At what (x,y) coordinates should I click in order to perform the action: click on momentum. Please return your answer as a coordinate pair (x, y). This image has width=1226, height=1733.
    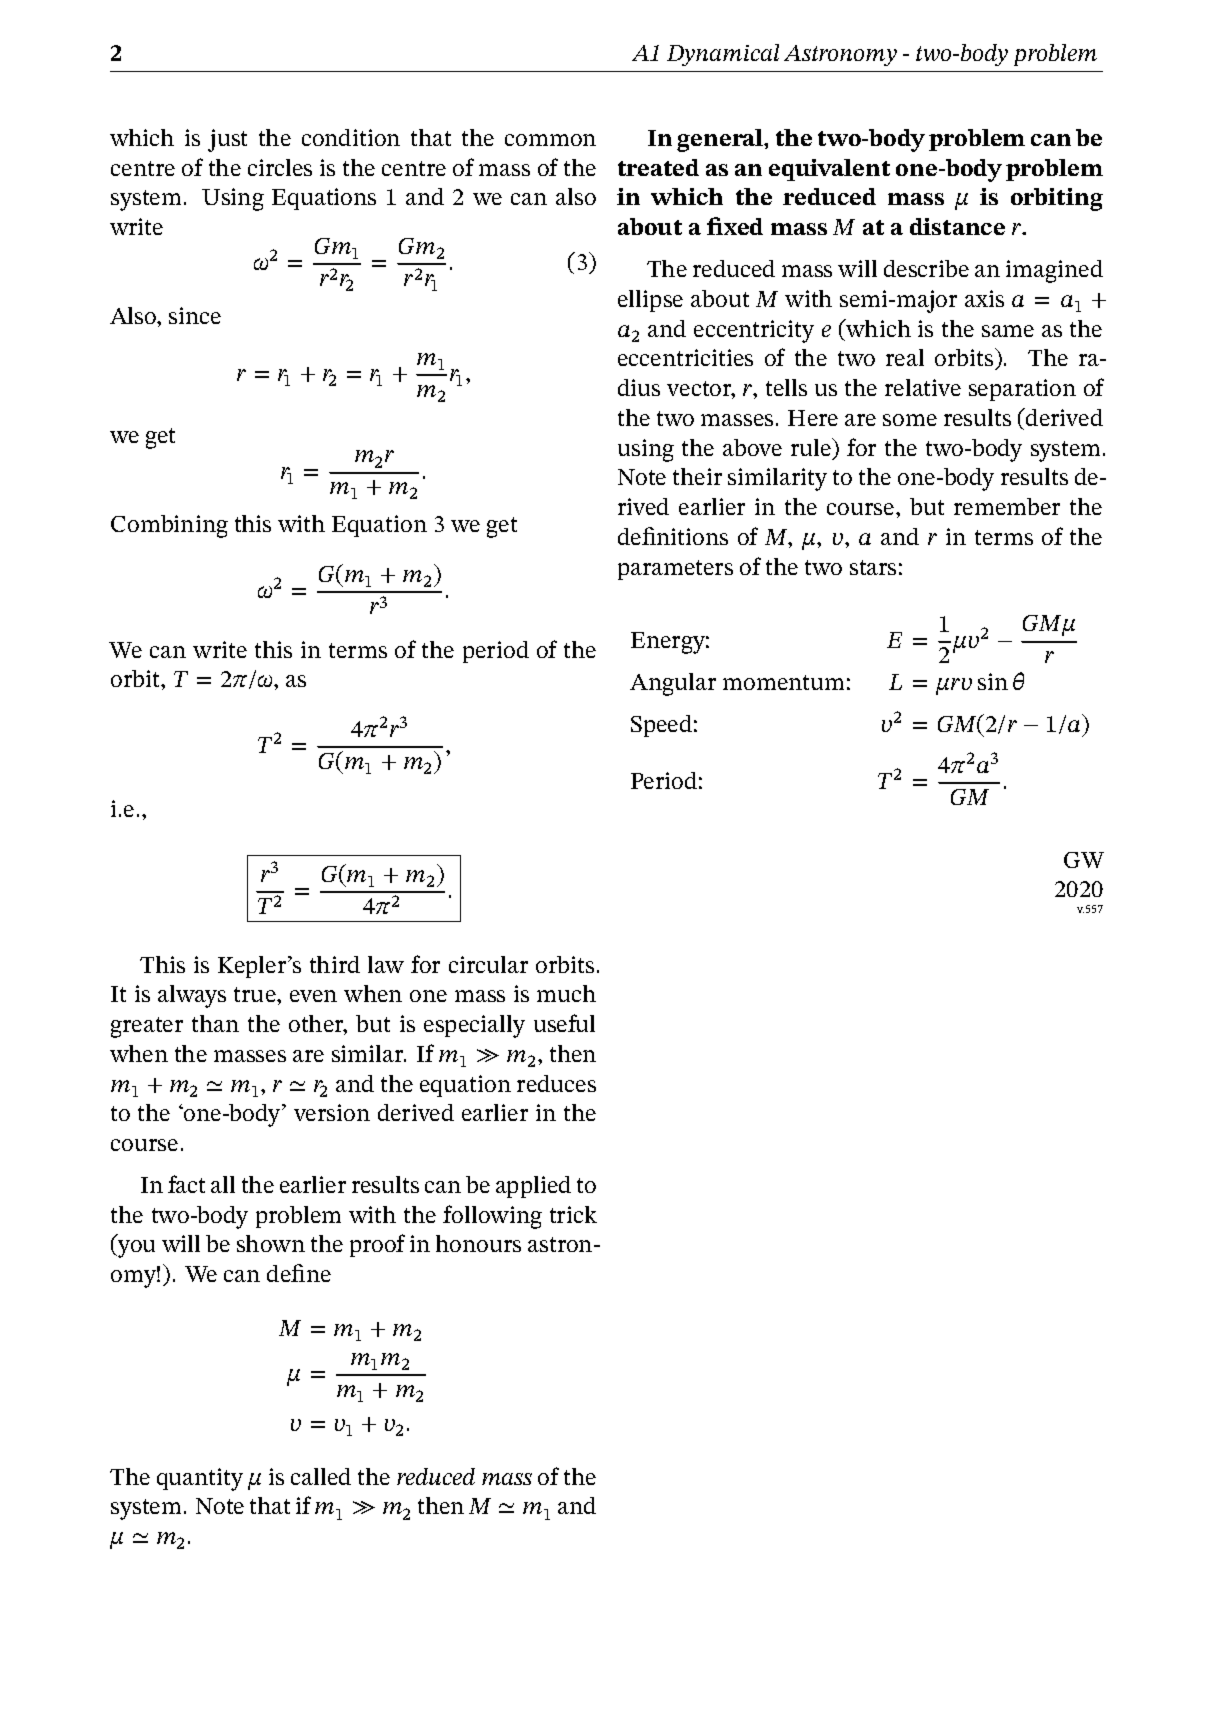
    Looking at the image, I should click on (783, 682).
